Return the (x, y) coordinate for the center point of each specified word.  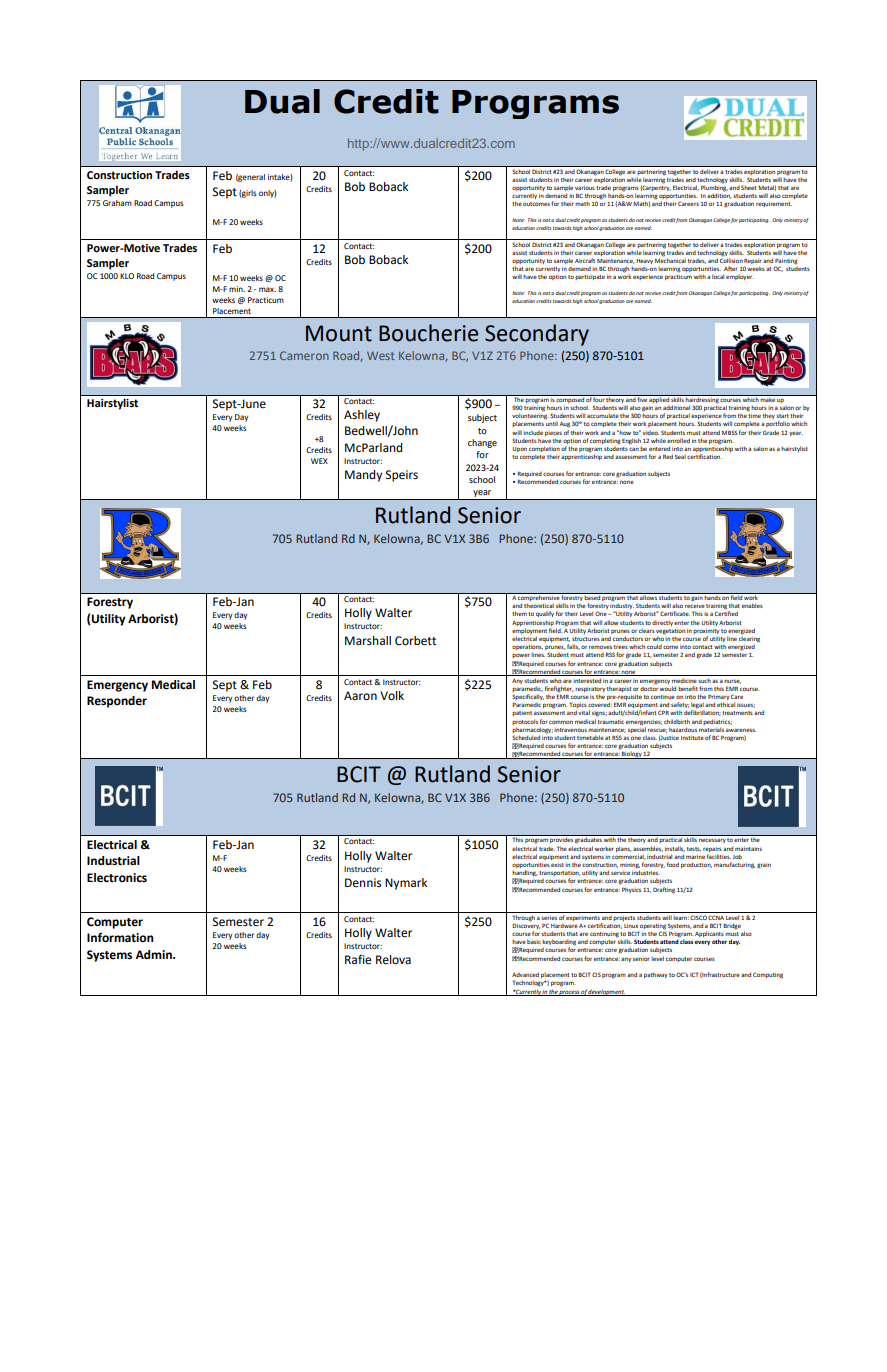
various (585, 188)
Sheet (748, 187)
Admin (154, 954)
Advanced (525, 974)
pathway (656, 975)
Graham (117, 203)
